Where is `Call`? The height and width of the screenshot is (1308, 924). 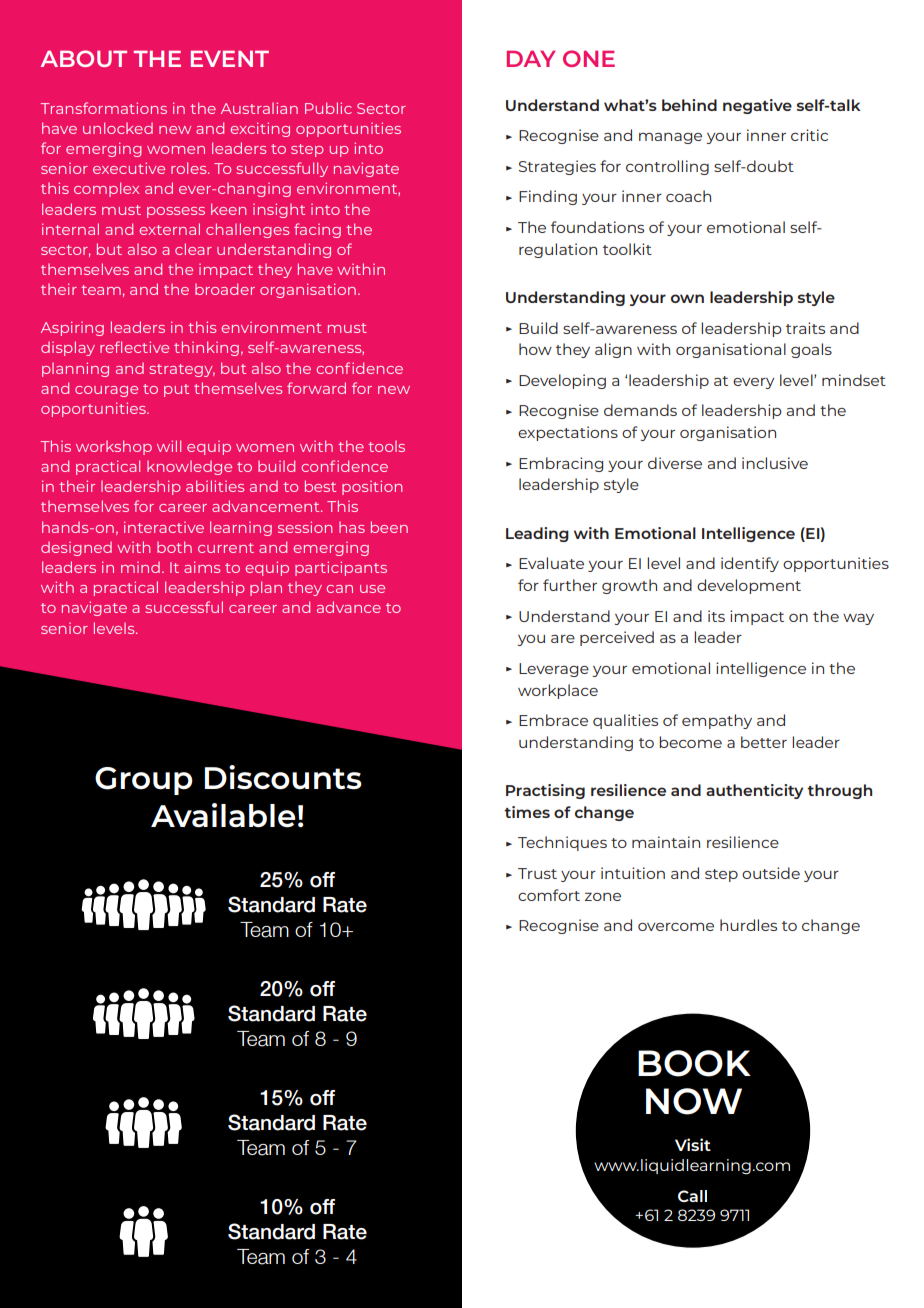
Call is located at coordinates (692, 1196).
